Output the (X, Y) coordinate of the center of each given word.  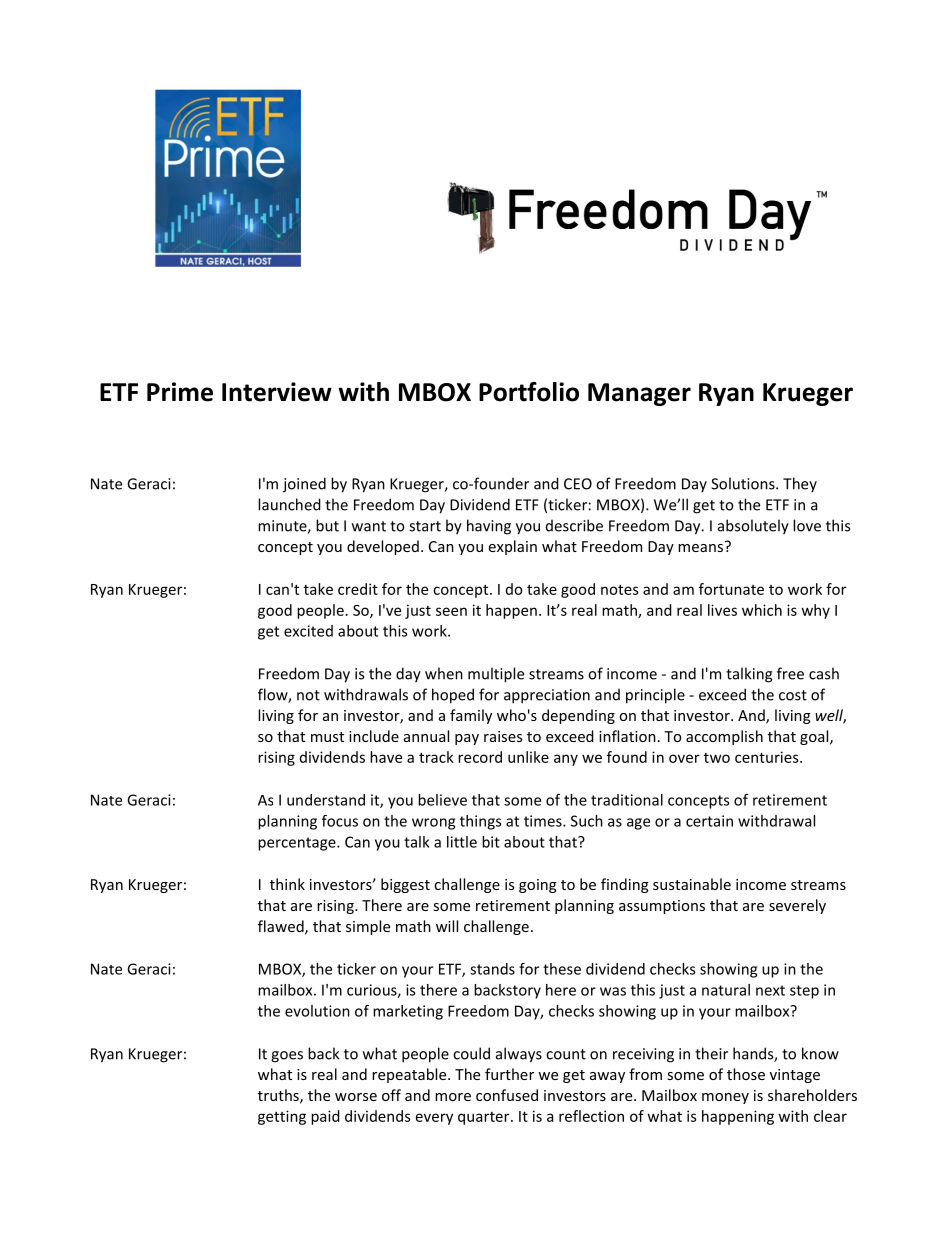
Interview (277, 392)
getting (282, 1117)
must (327, 737)
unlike (528, 757)
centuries (768, 757)
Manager (639, 394)
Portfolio (529, 392)
